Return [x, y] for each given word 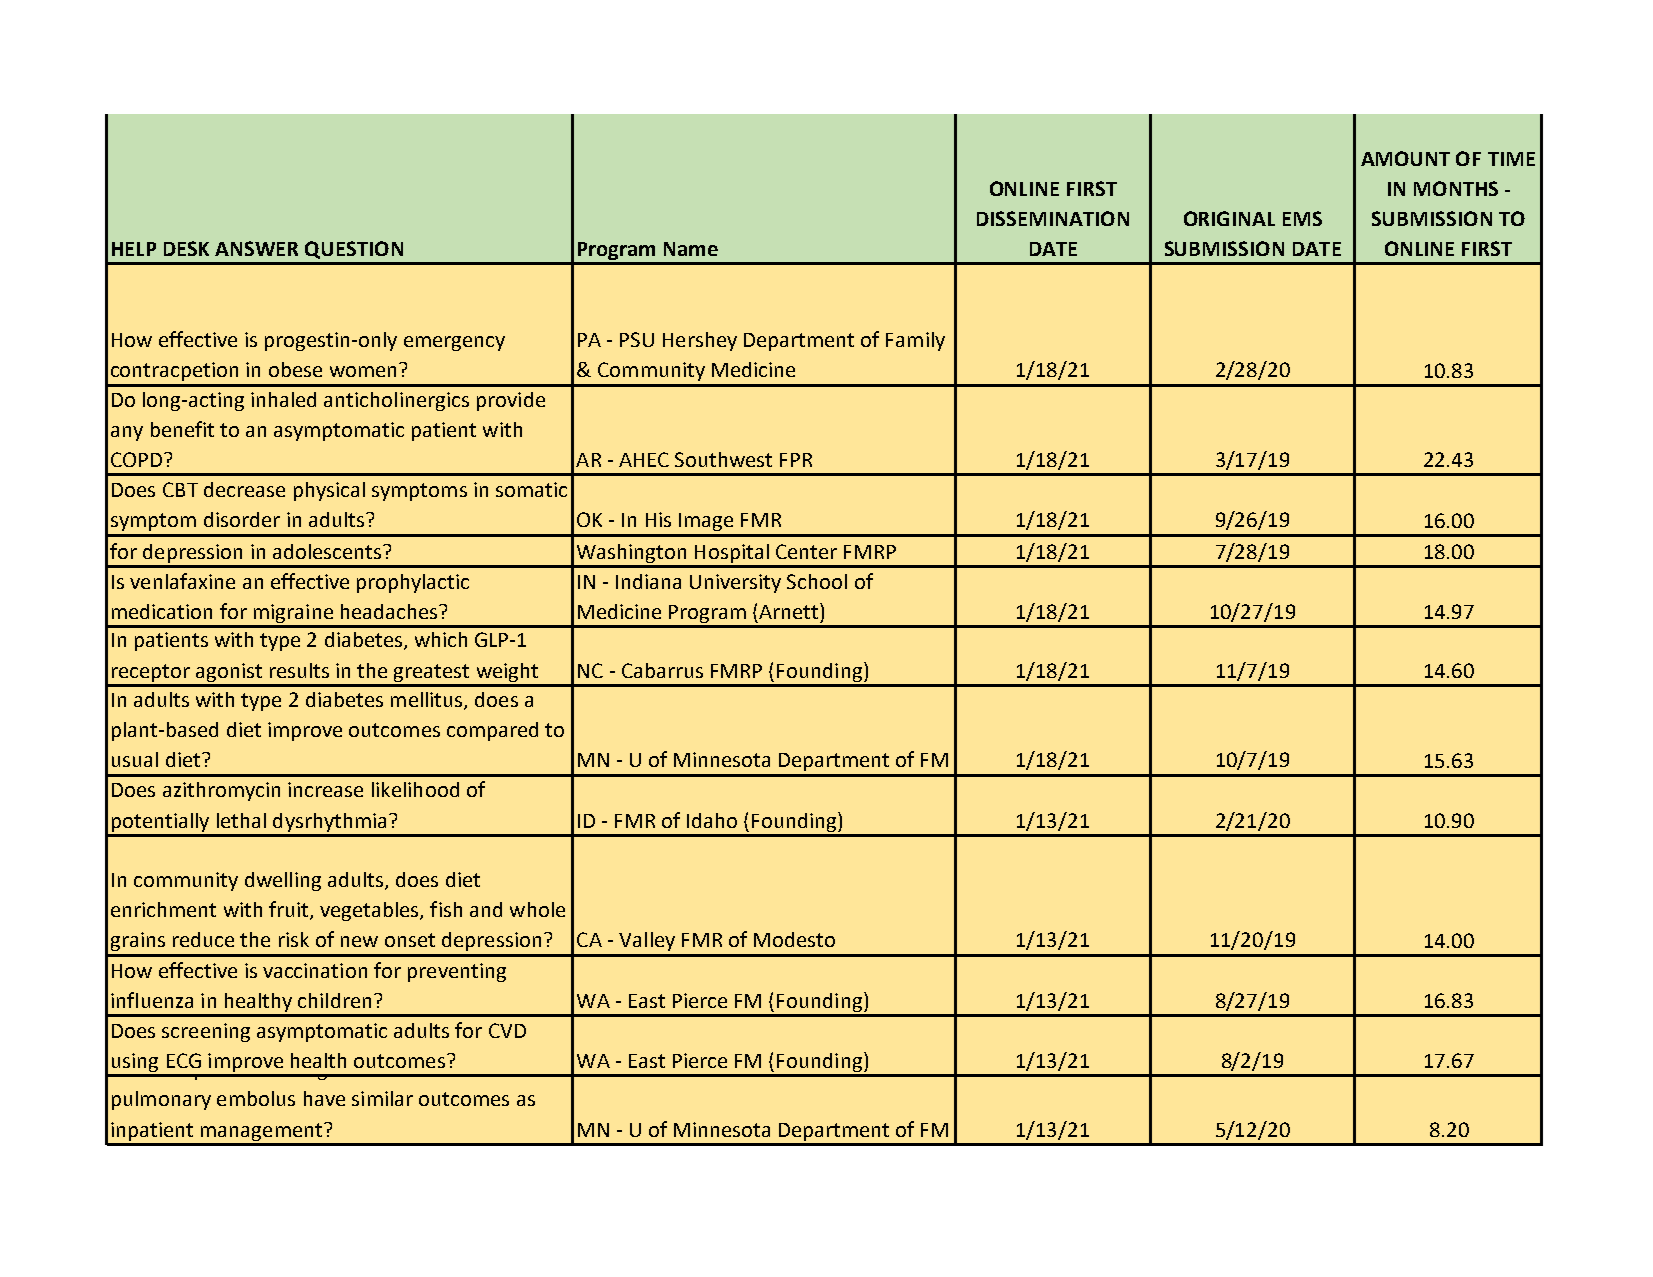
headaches [390, 611]
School [817, 581]
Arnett [790, 611]
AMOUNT [1405, 158]
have [324, 1098]
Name [691, 249]
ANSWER [256, 248]
